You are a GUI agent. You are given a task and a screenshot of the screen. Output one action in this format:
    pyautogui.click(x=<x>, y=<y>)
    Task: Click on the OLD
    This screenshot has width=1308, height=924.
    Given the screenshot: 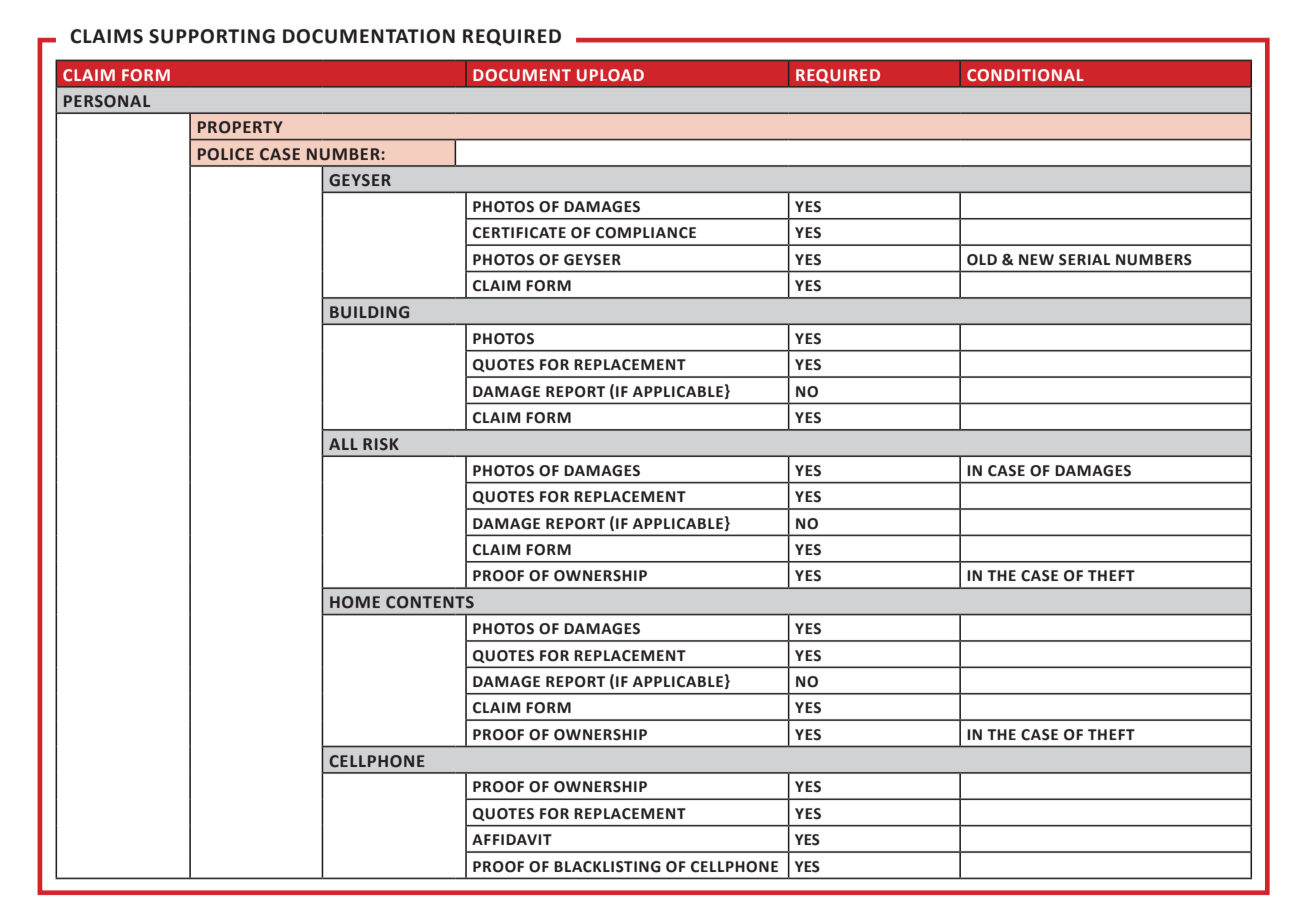 What is the action you would take?
    pyautogui.click(x=982, y=260)
